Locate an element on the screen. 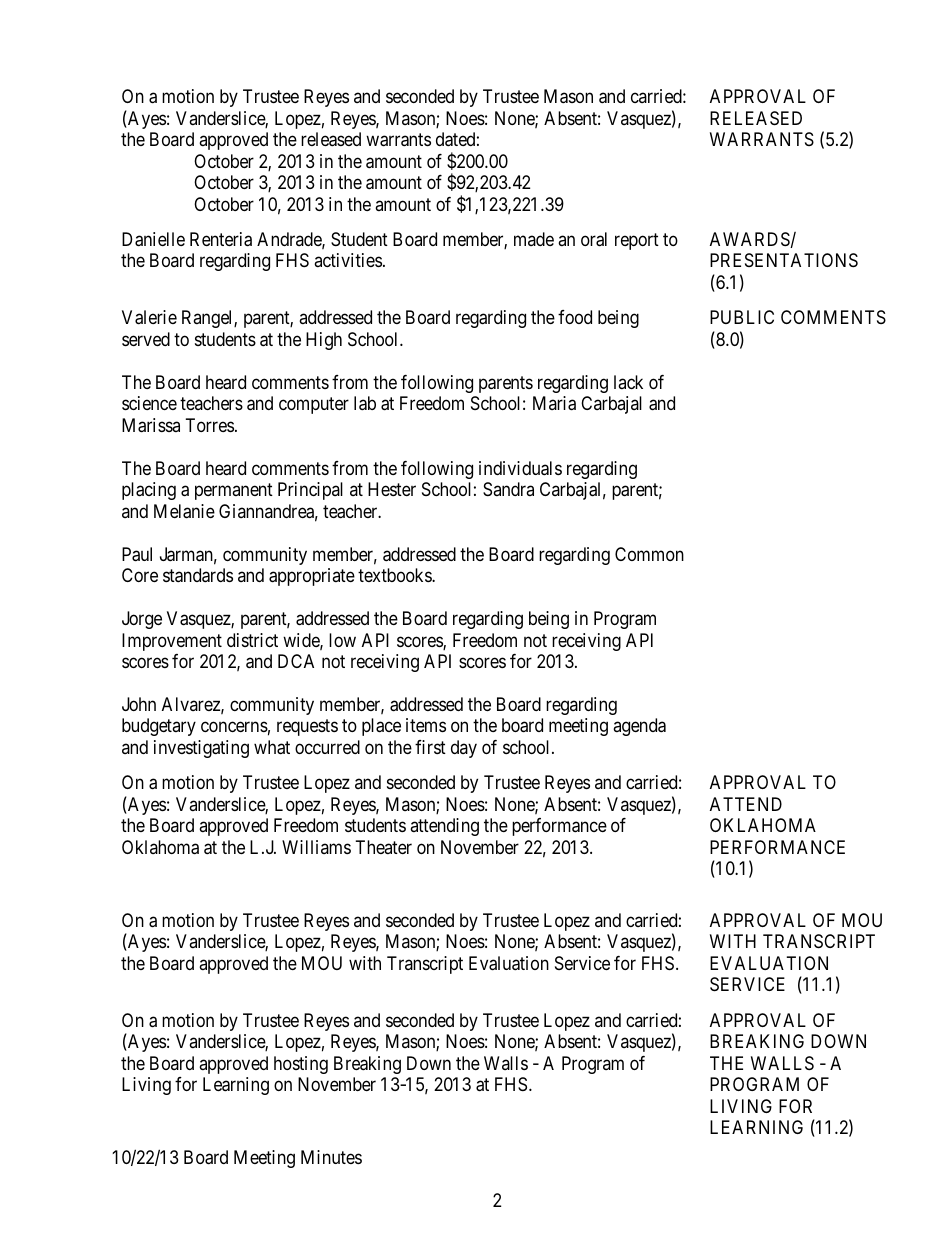  Common is located at coordinates (649, 554).
